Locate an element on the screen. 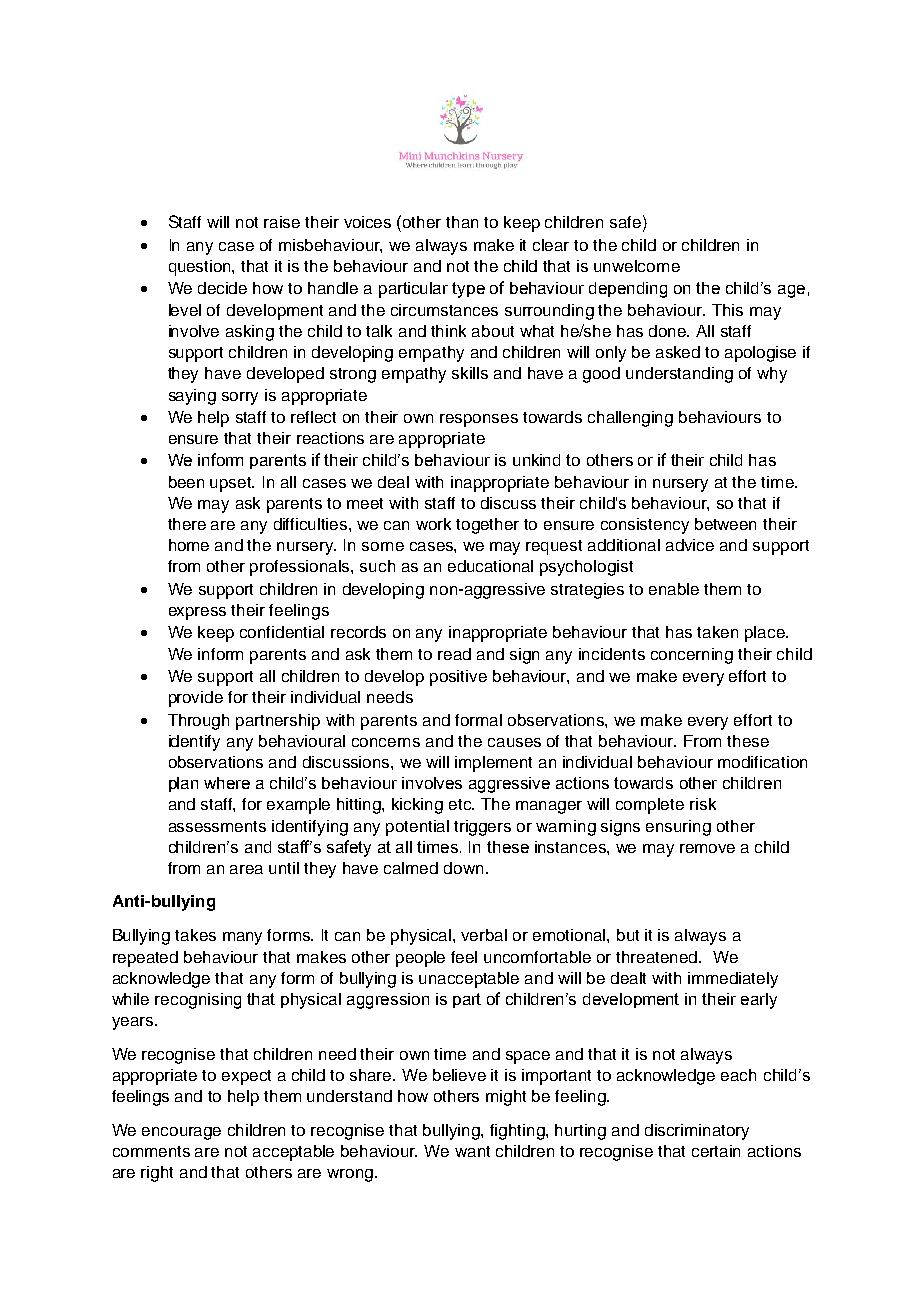  unwelcome is located at coordinates (637, 266).
